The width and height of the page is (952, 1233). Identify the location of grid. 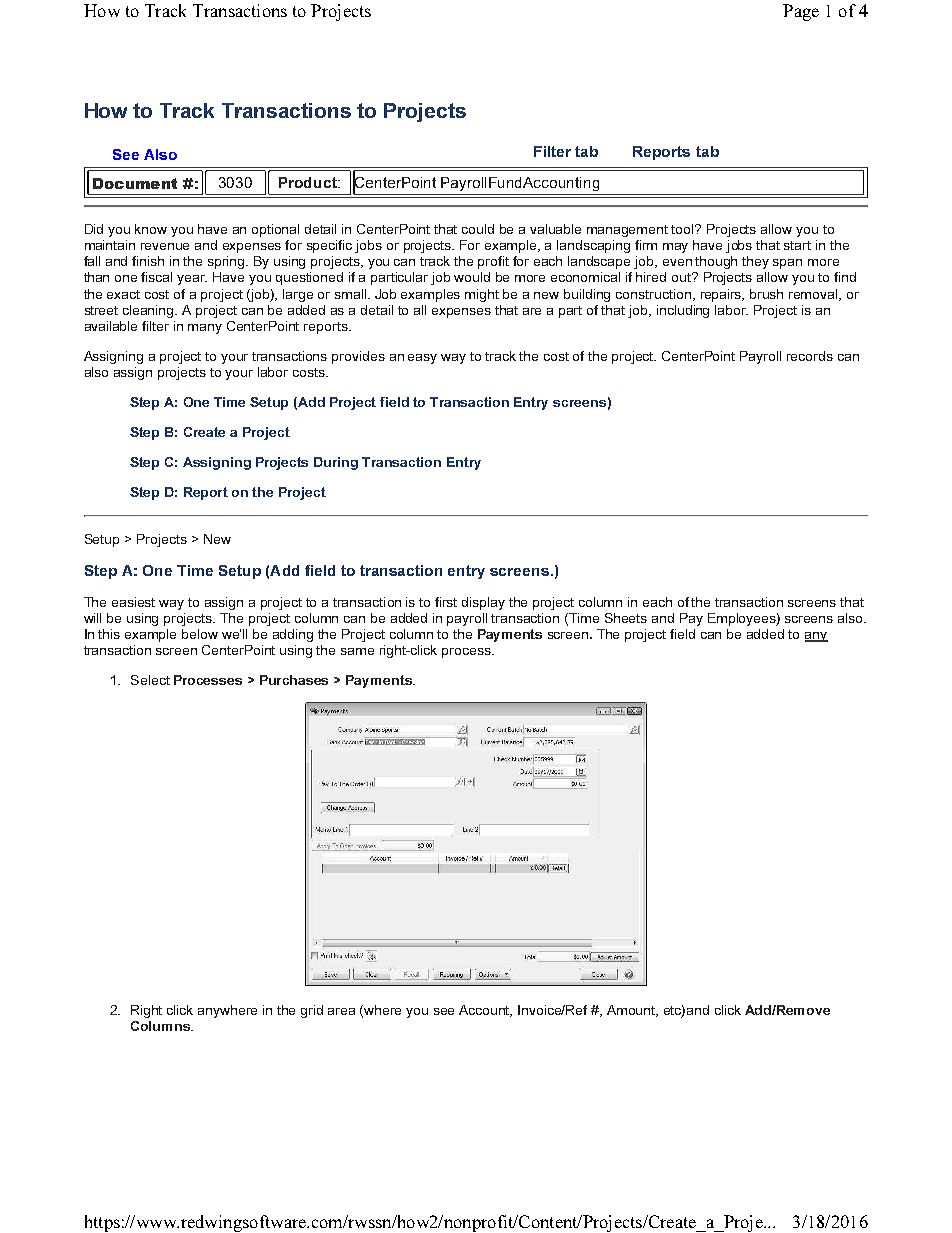
(312, 1011).
